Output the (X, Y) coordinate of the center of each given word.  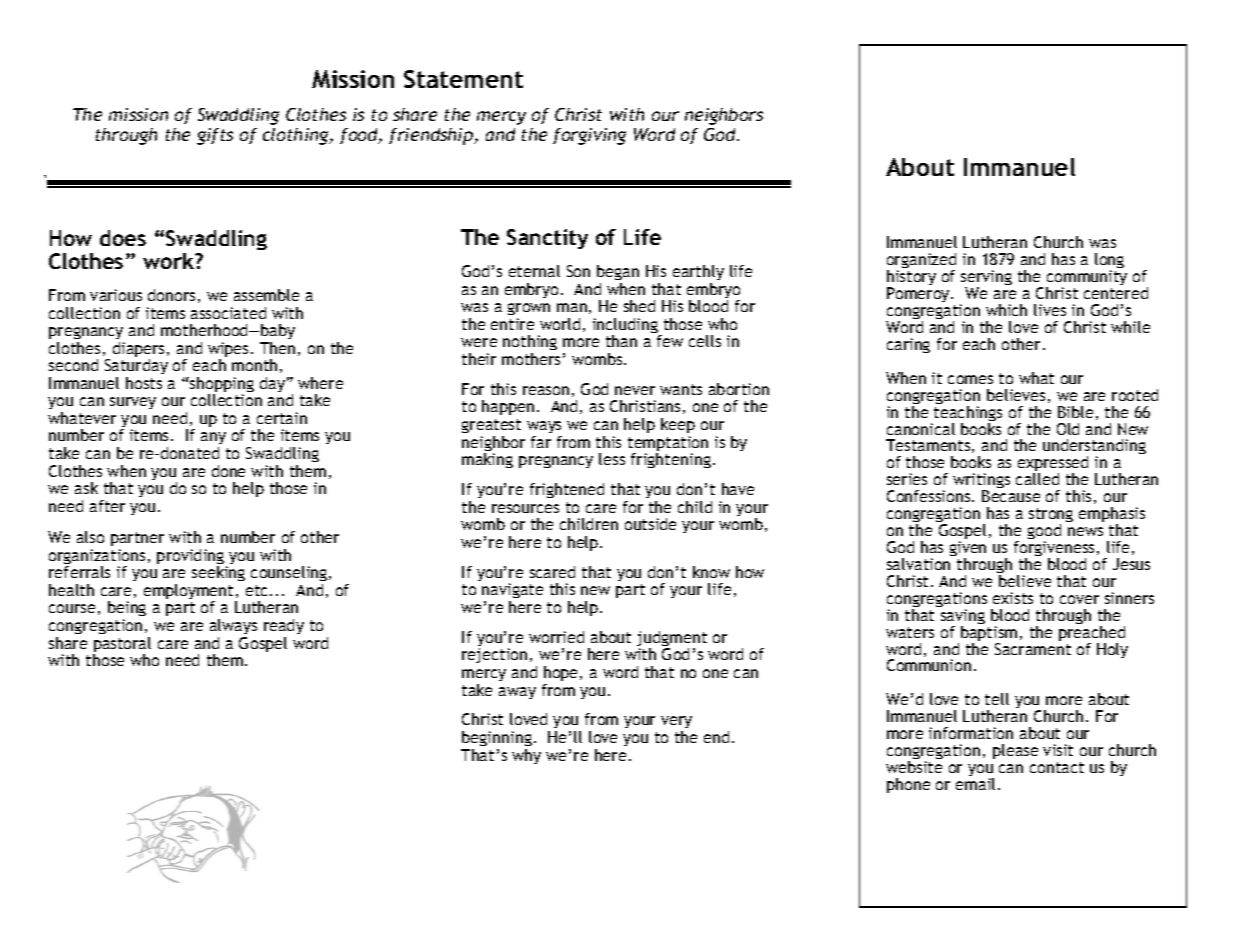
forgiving (589, 136)
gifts (215, 136)
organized (921, 262)
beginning (497, 738)
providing (192, 558)
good (1044, 533)
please (1015, 751)
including (626, 327)
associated (228, 313)
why (526, 756)
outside (650, 524)
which (1006, 310)
